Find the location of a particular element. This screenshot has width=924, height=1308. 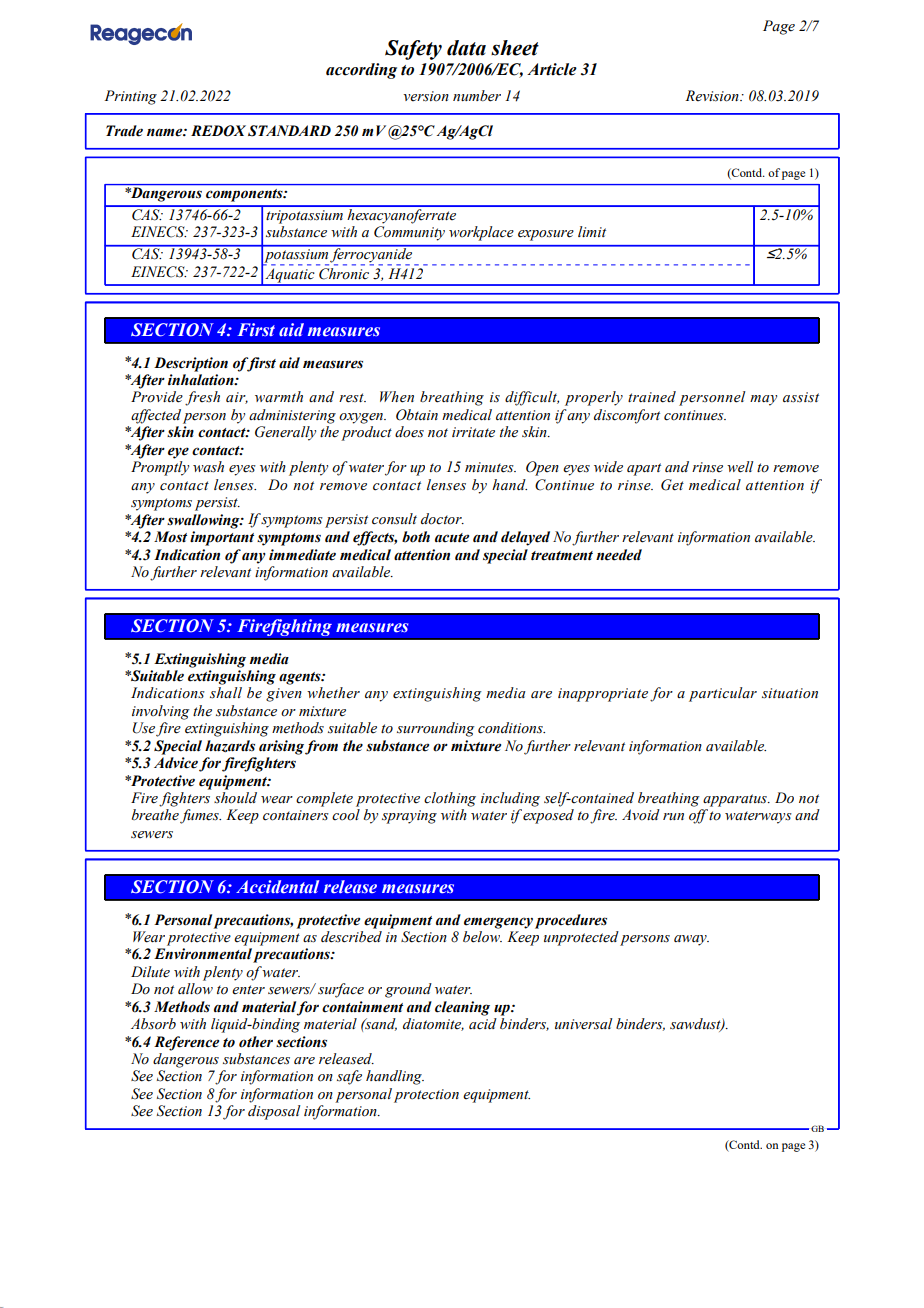

Description is located at coordinates (191, 364).
